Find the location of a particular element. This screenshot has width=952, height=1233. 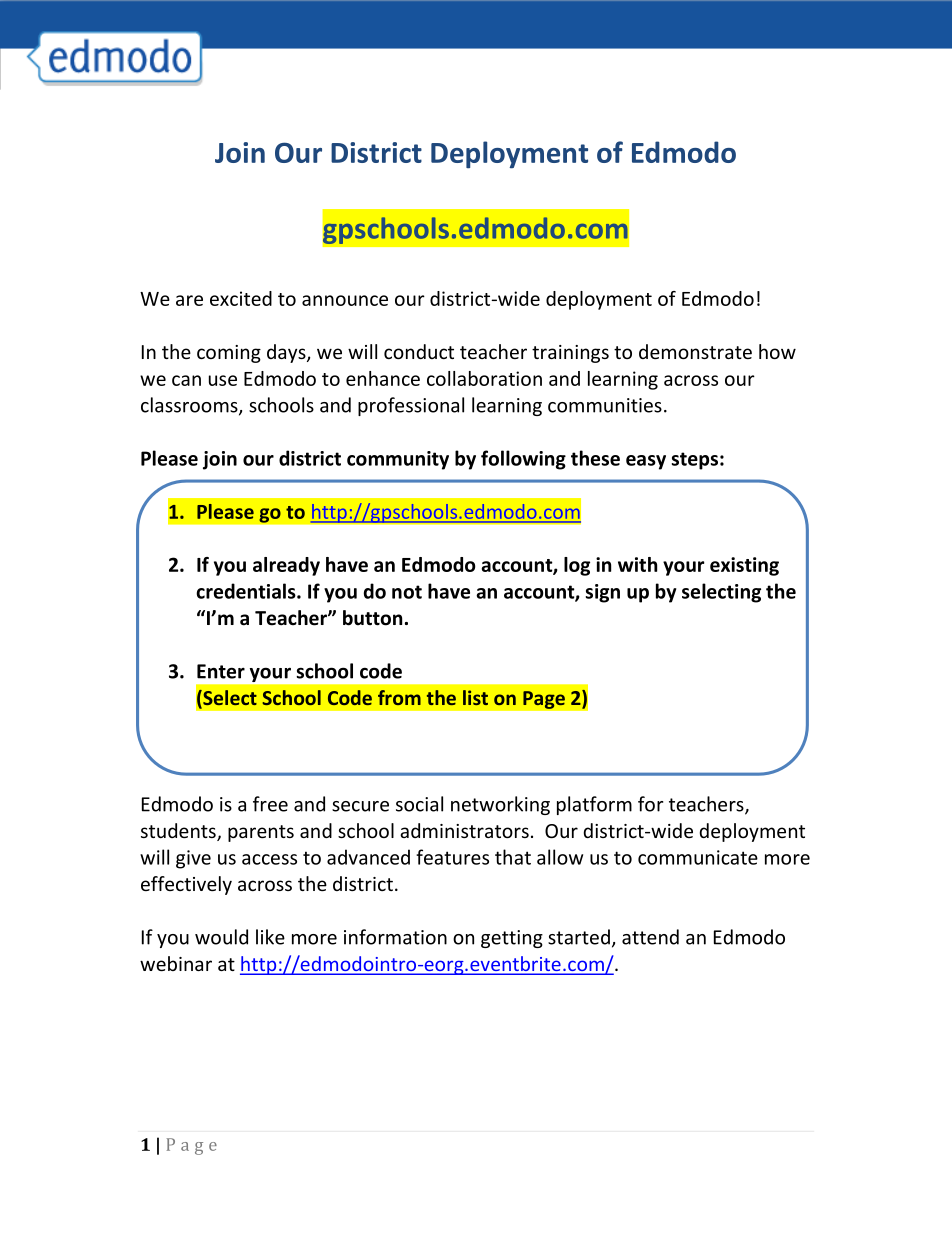

communicate is located at coordinates (698, 857).
